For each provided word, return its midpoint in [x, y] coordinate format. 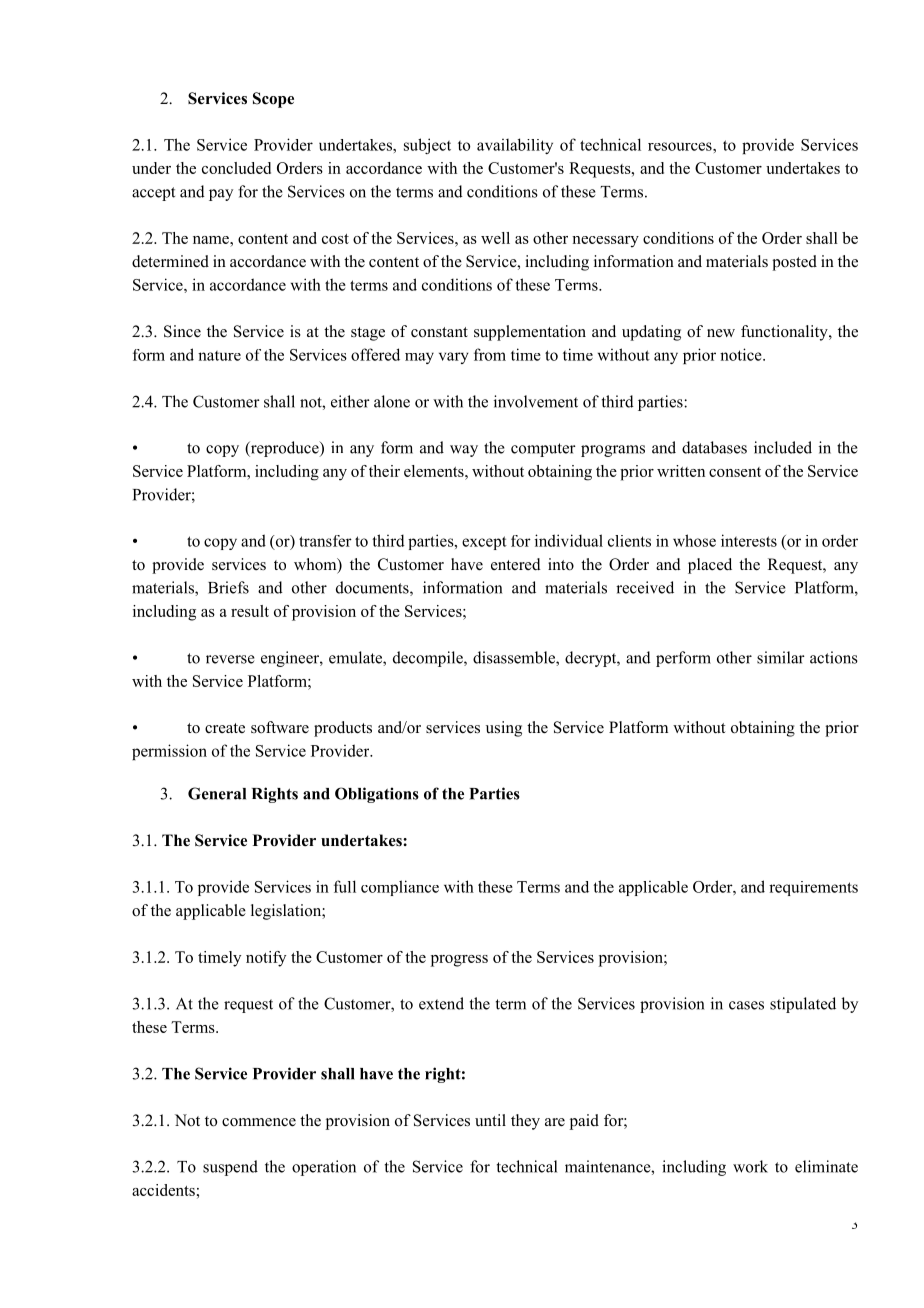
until [490, 1120]
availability [515, 146]
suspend [230, 1168]
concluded [236, 168]
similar [781, 657]
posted [794, 263]
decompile [429, 659]
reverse [230, 659]
